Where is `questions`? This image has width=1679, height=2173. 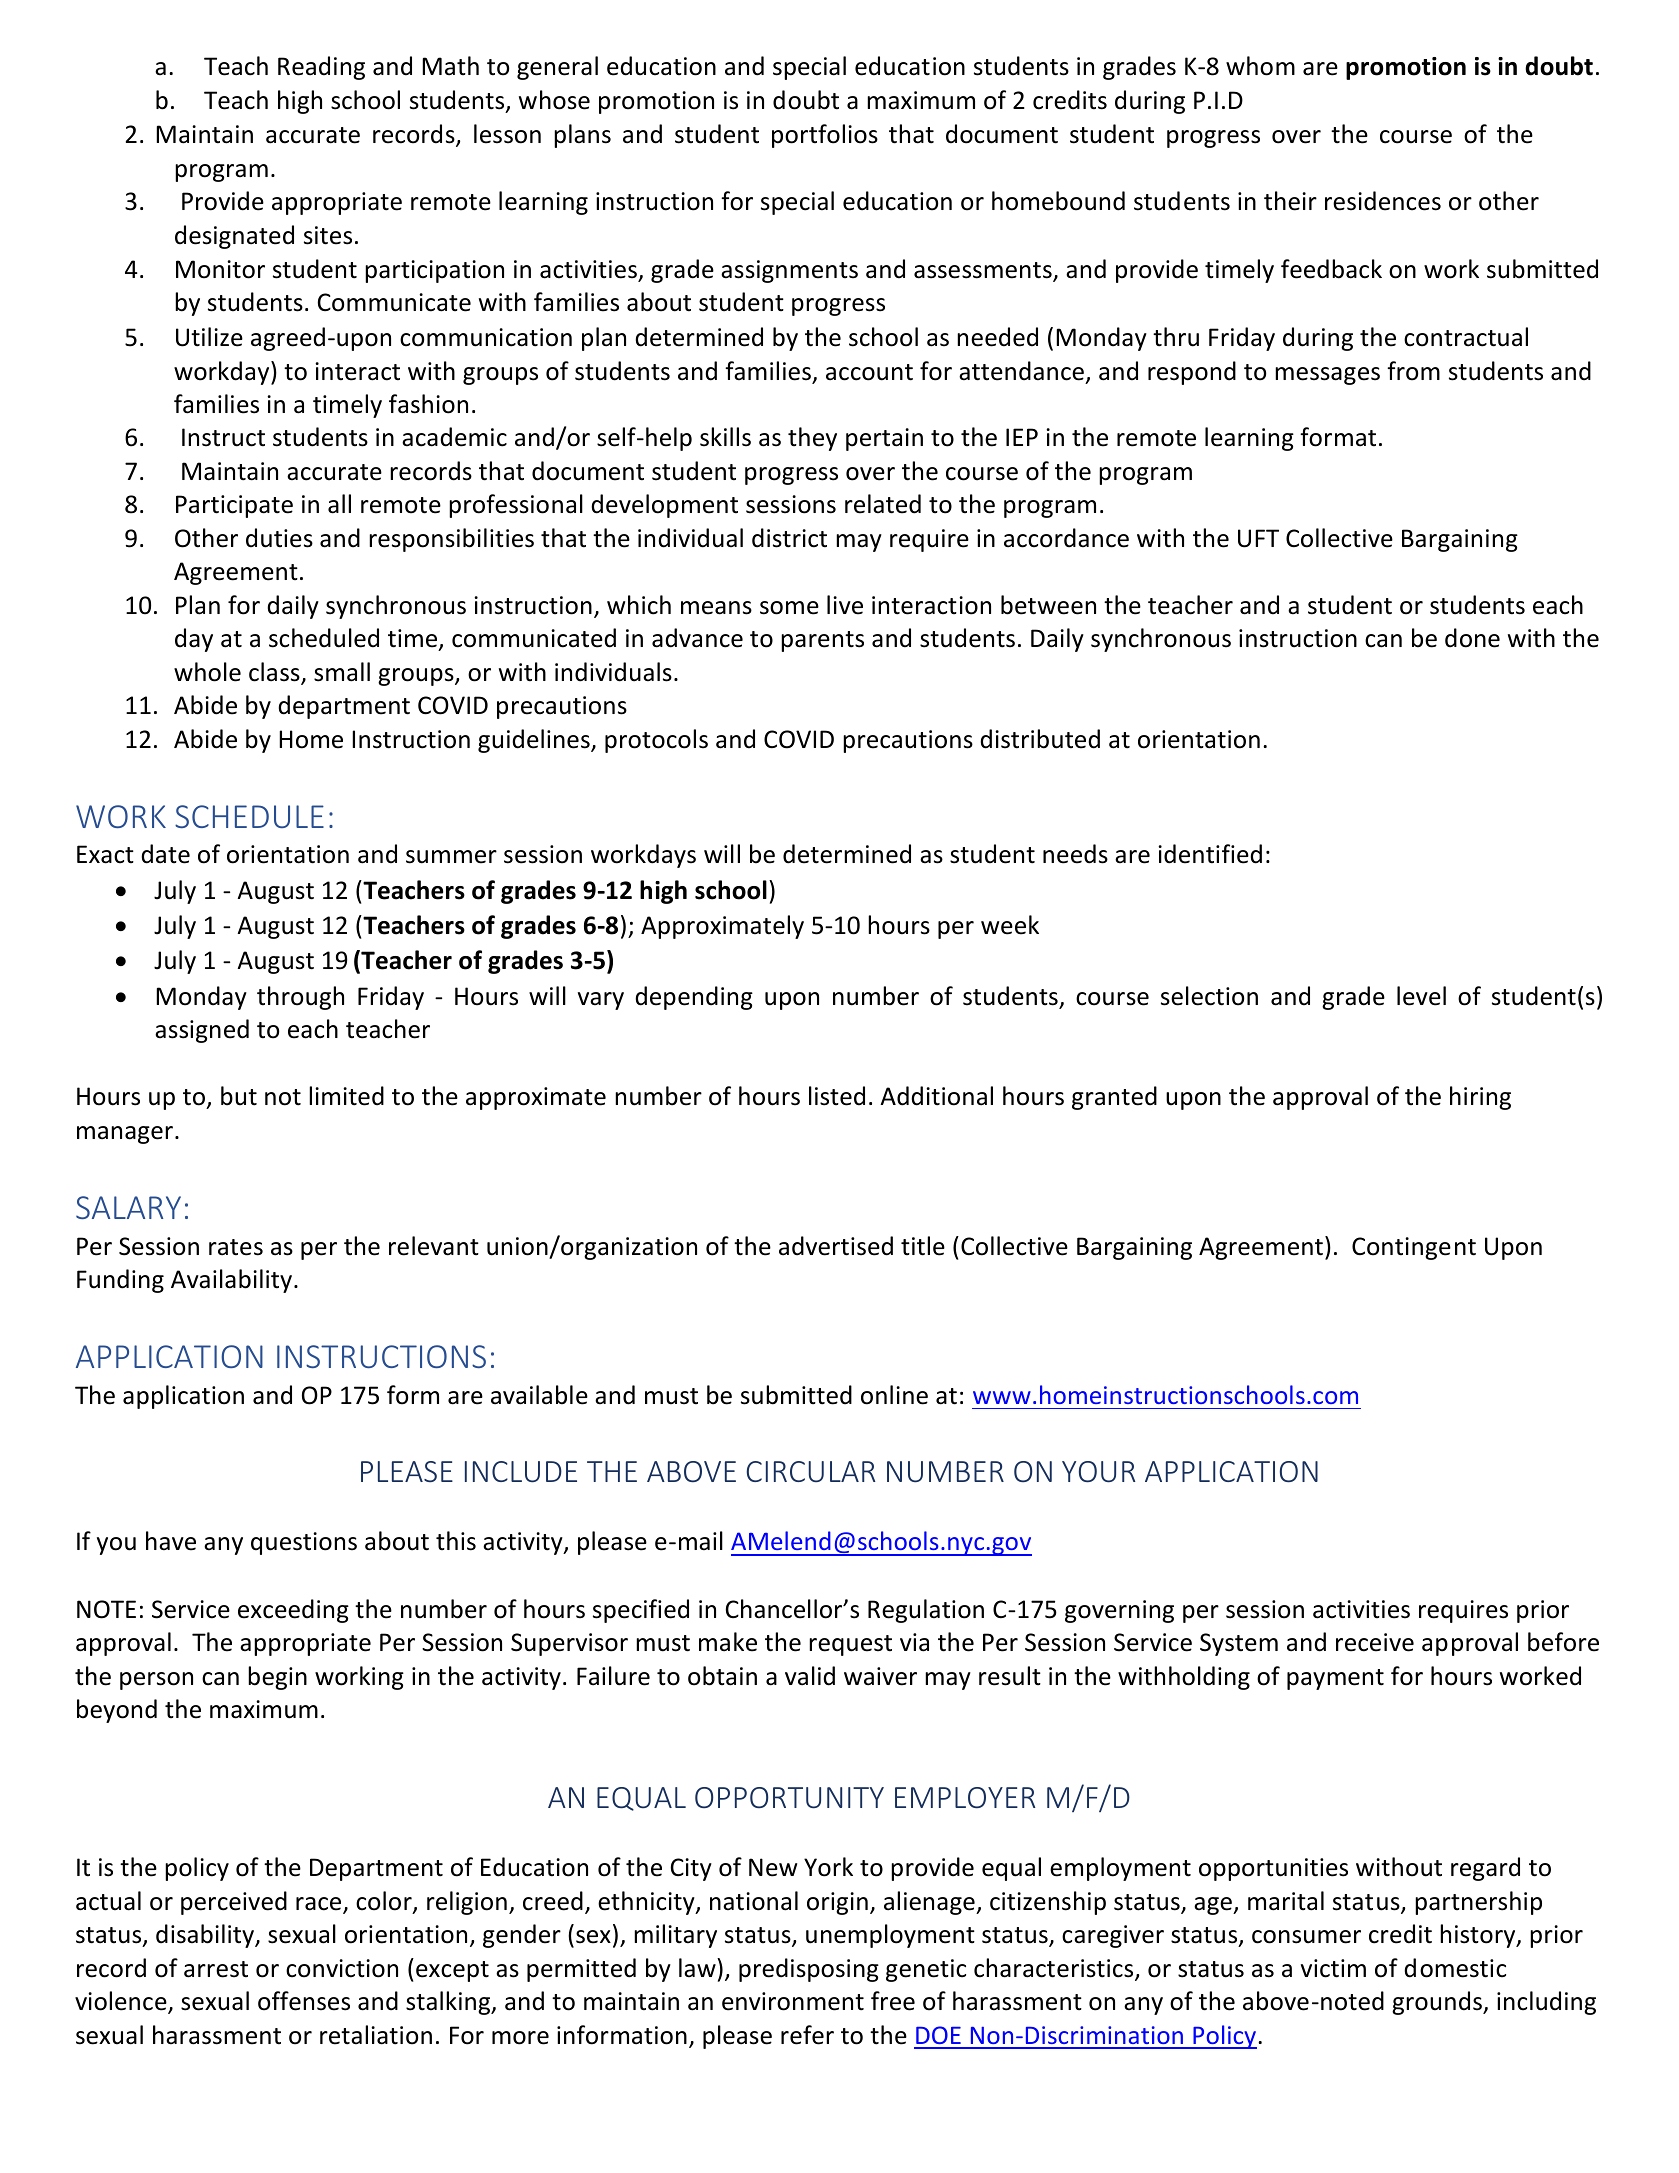 questions is located at coordinates (304, 1543).
